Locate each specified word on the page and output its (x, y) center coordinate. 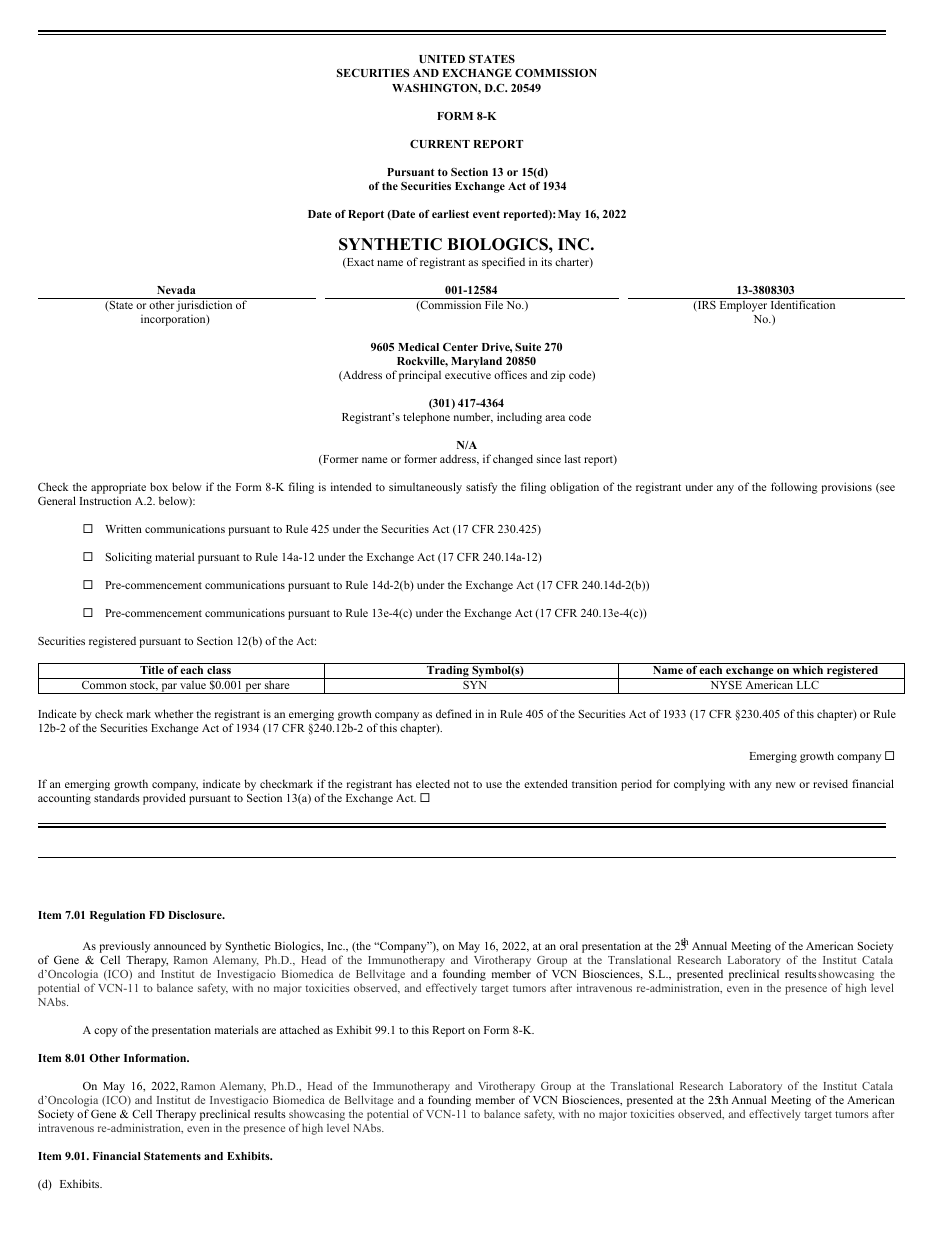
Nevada (176, 290)
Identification (803, 304)
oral (569, 945)
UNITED (442, 59)
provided (164, 799)
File (494, 304)
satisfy (481, 488)
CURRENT (440, 144)
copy (106, 1032)
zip (558, 376)
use (494, 785)
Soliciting (129, 558)
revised (830, 783)
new (786, 785)
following (794, 488)
